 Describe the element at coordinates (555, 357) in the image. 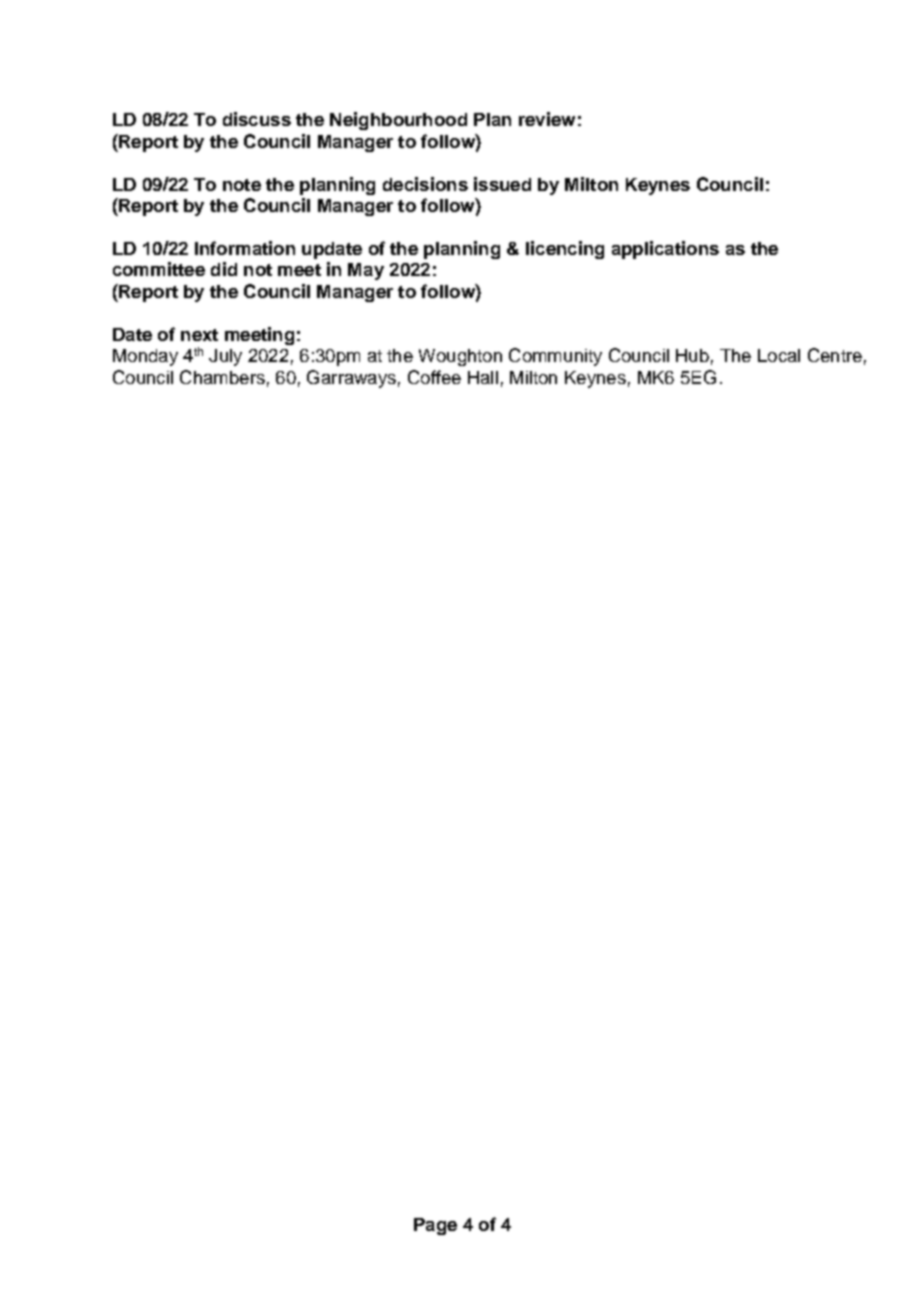

I see `Community` at that location.
